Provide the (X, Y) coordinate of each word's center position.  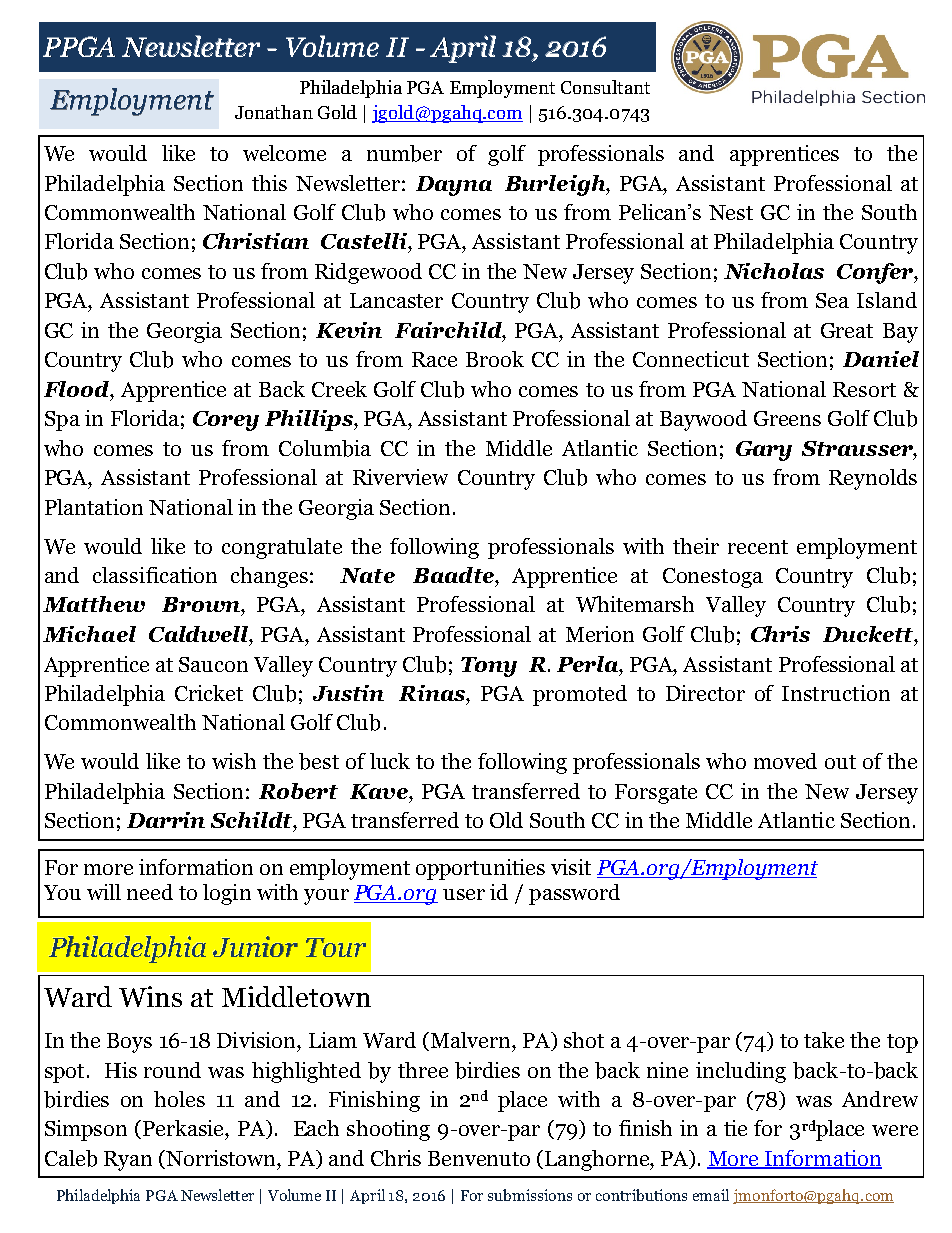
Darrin (166, 820)
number (404, 153)
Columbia (325, 448)
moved (785, 761)
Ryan (128, 1161)
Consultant (605, 87)
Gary (764, 451)
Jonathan (274, 112)
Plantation (94, 507)
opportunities (480, 869)
